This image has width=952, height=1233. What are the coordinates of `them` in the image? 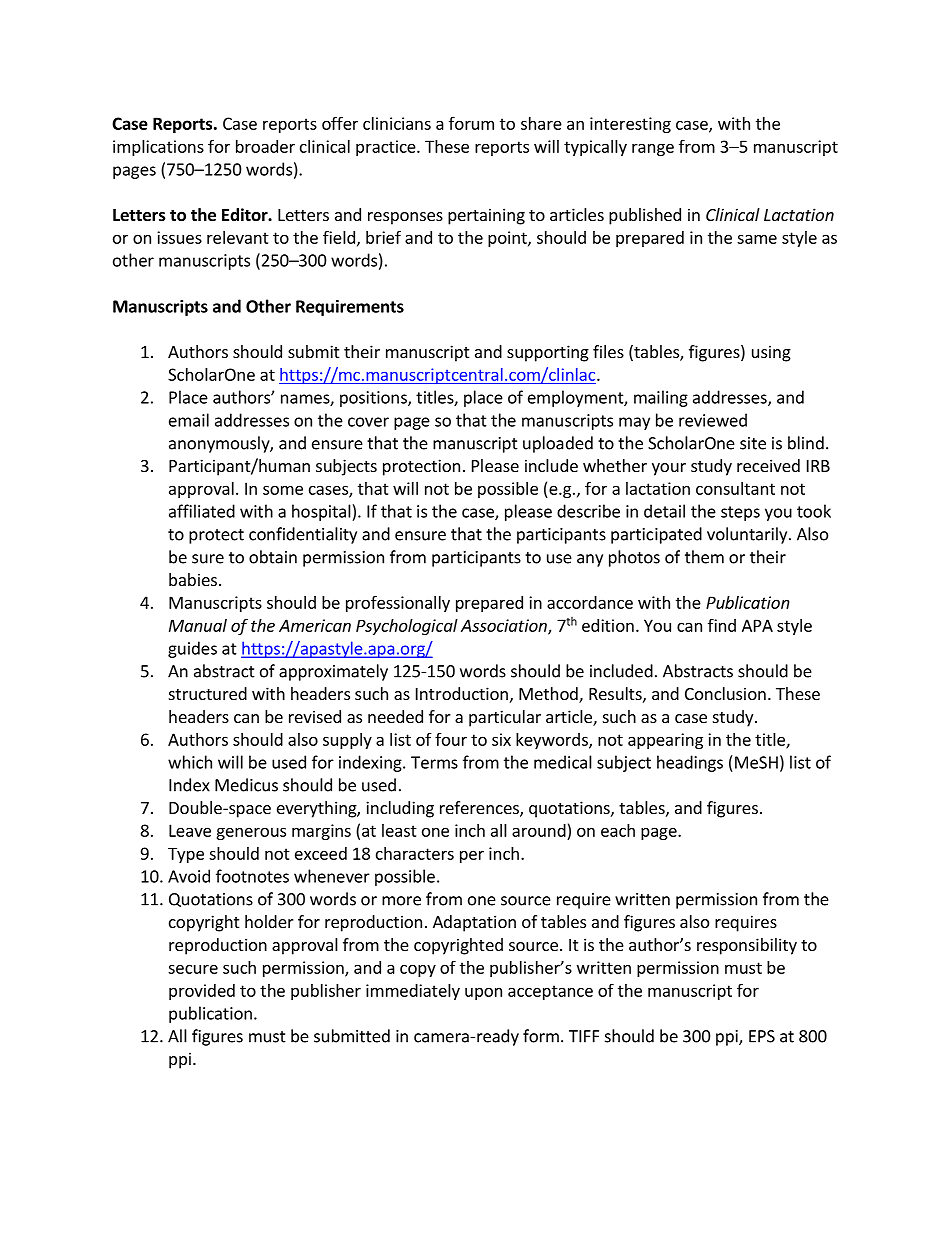 It's located at (704, 557).
